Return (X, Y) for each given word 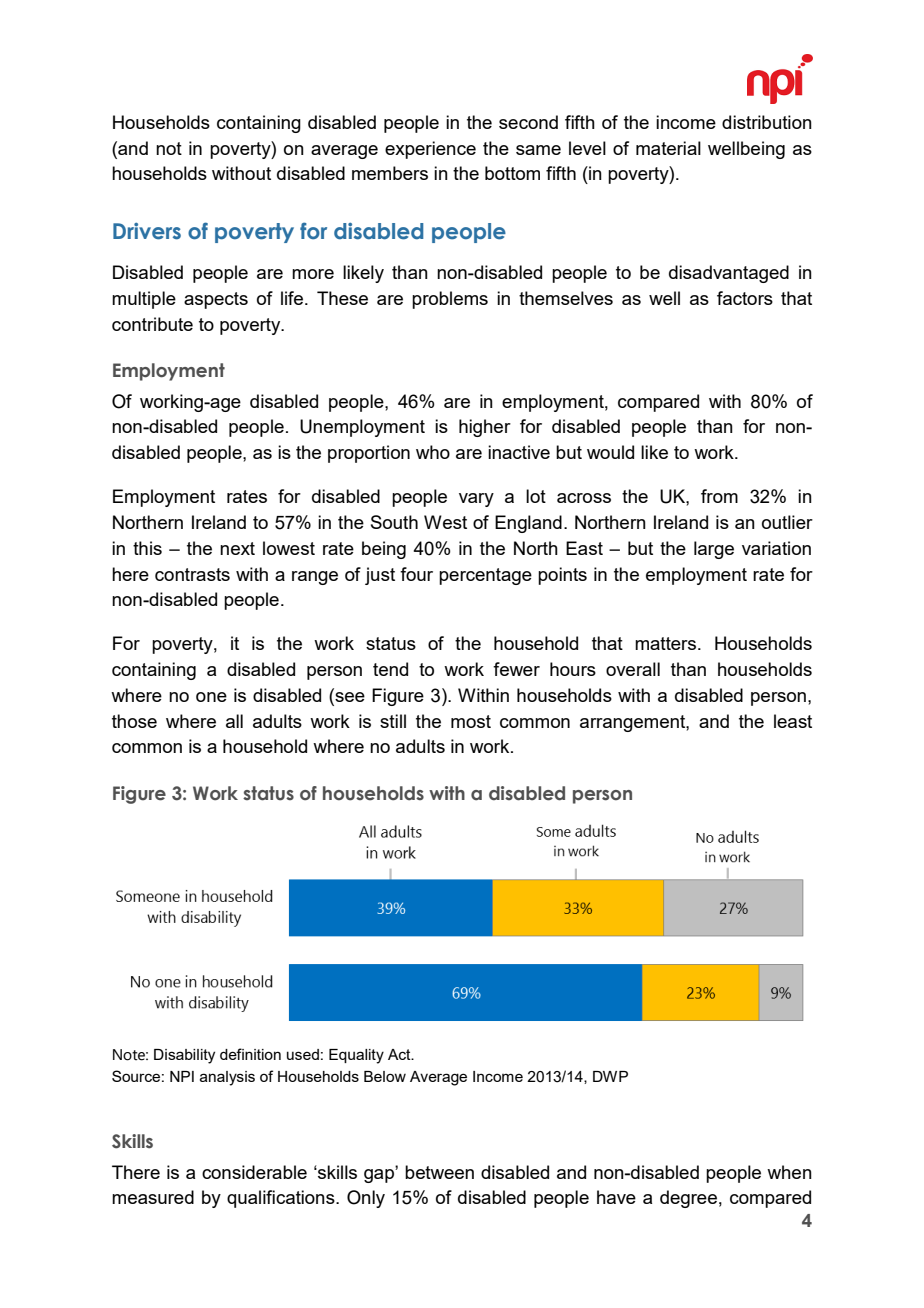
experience (430, 150)
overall (633, 669)
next (237, 548)
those (134, 721)
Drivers (147, 231)
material (668, 148)
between (439, 1172)
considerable (254, 1172)
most (471, 721)
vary (476, 500)
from (719, 496)
